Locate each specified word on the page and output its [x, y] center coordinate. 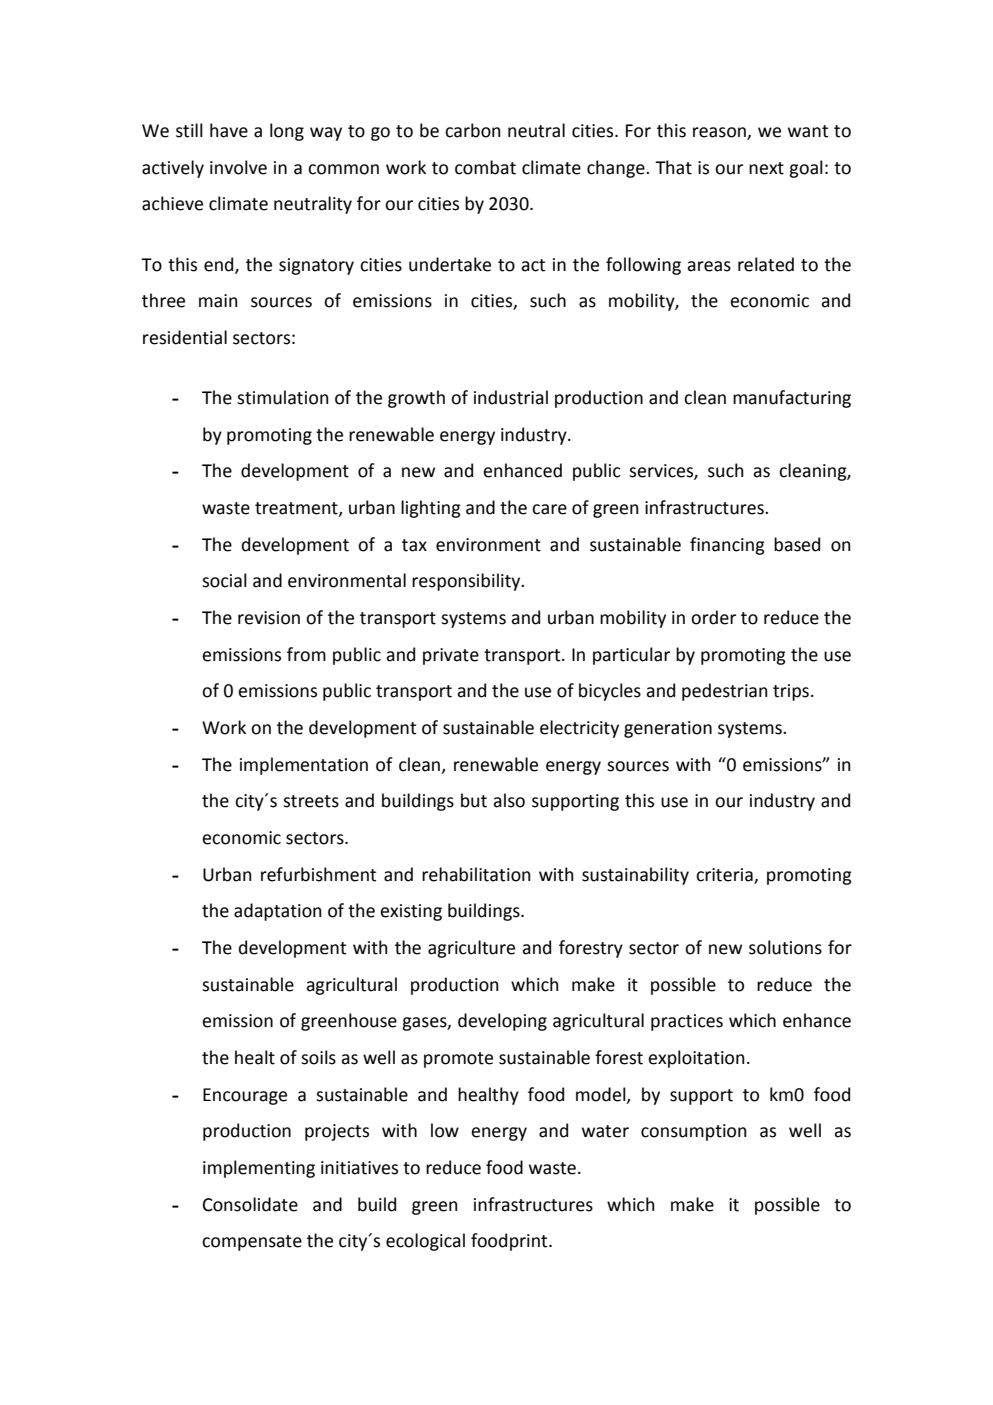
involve [238, 167]
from [306, 654]
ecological [425, 1242]
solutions [785, 947]
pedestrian [724, 692]
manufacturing [792, 399]
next [766, 168]
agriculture [471, 949]
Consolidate [250, 1204]
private [451, 656]
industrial [511, 397]
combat [485, 167]
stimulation [282, 397]
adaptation [277, 912]
